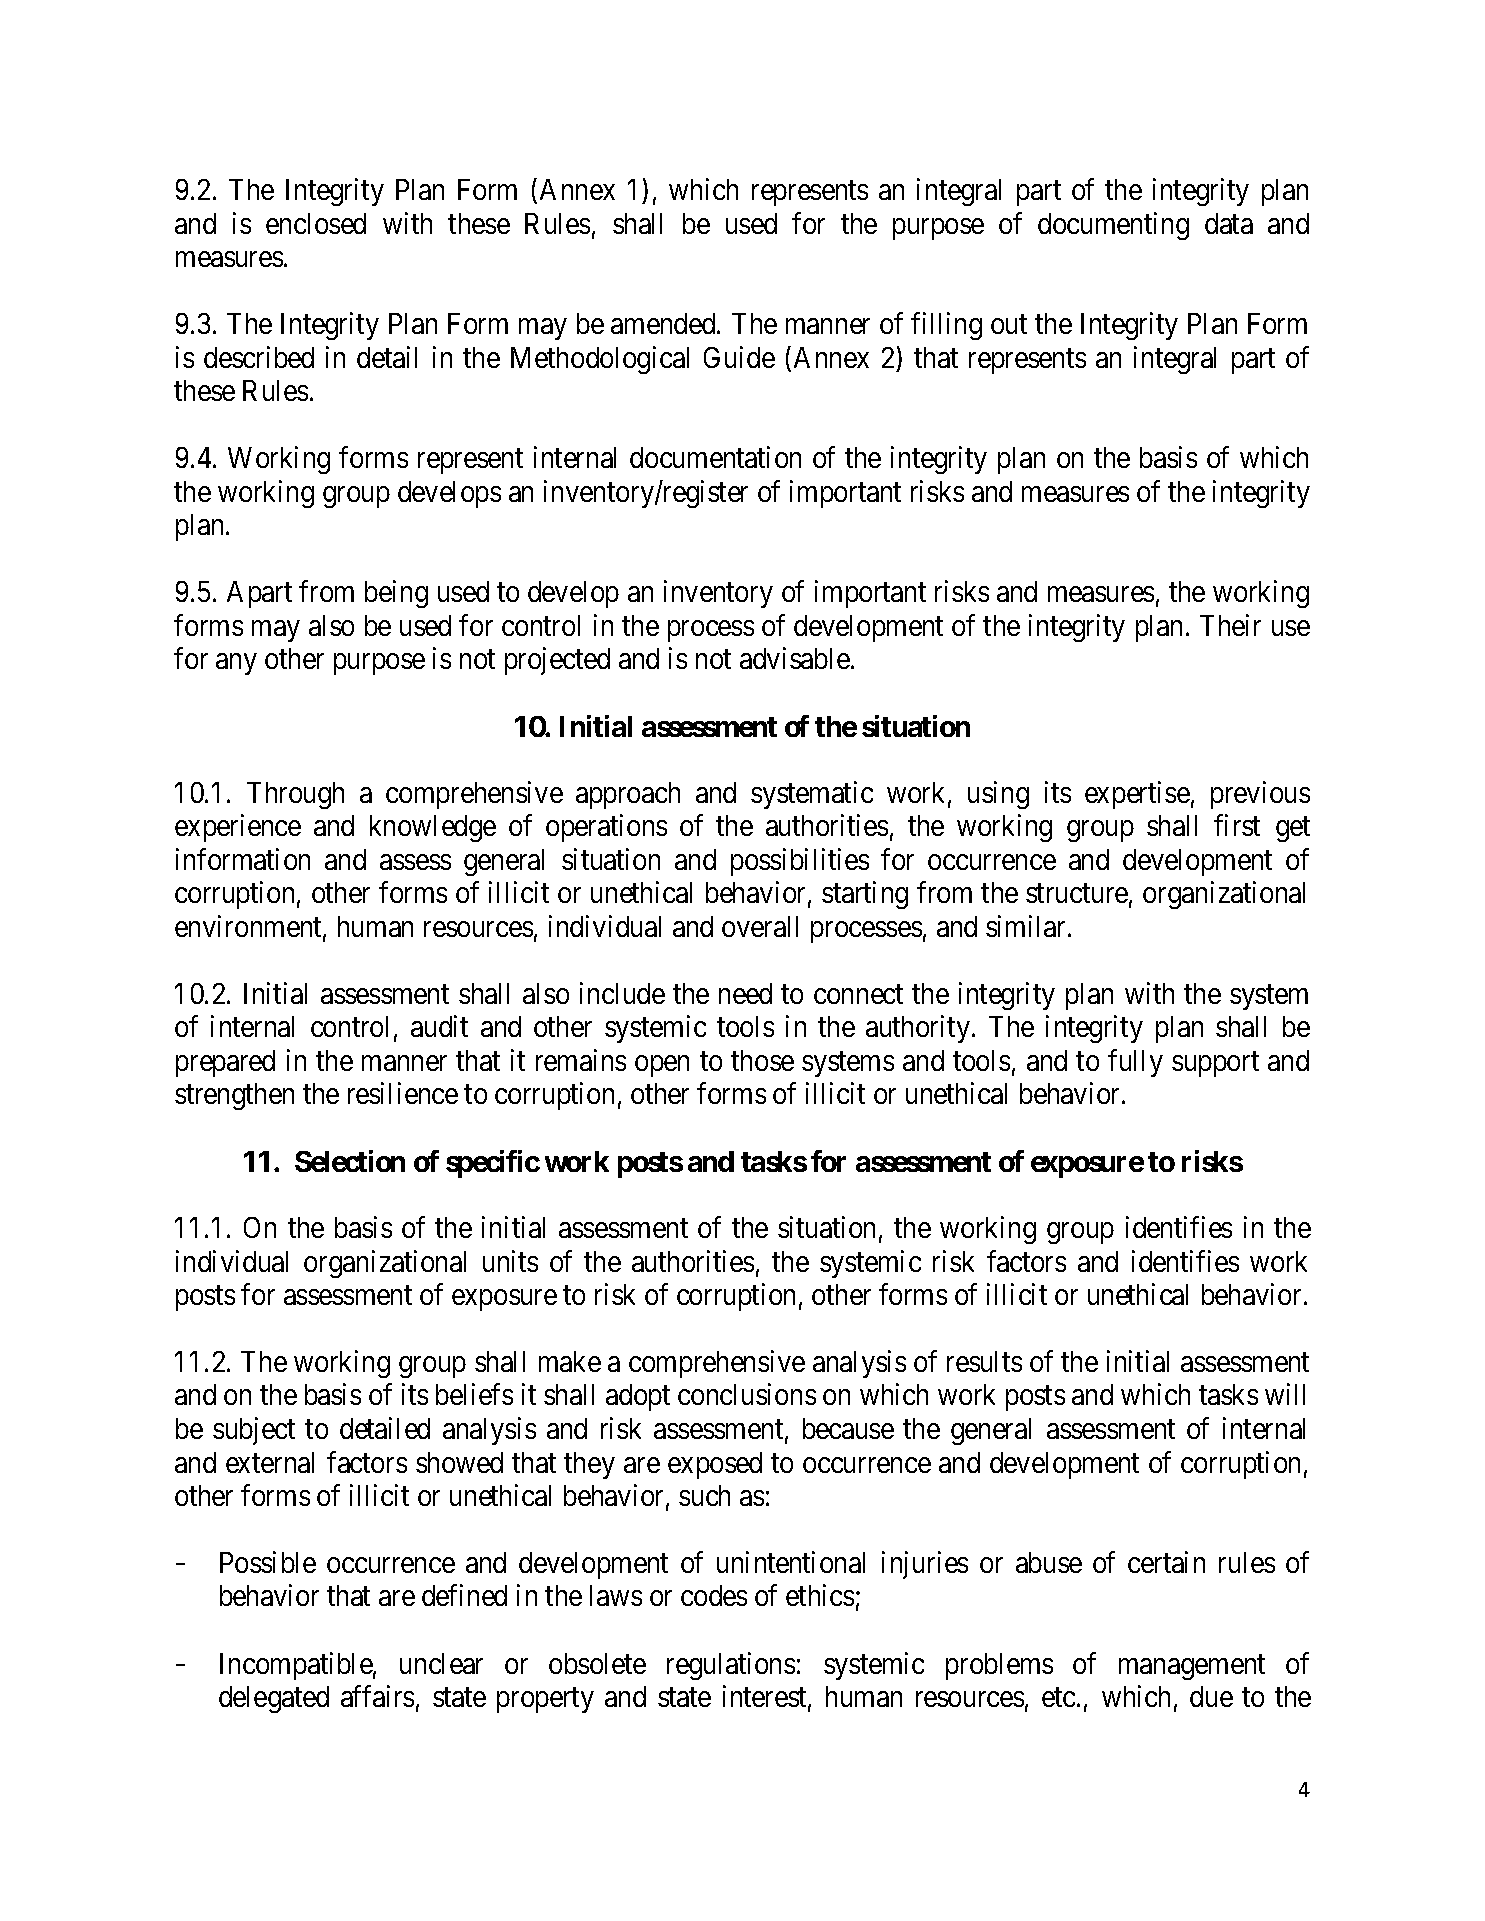  Describe the element at coordinates (1137, 795) in the page. I see `expertise` at that location.
